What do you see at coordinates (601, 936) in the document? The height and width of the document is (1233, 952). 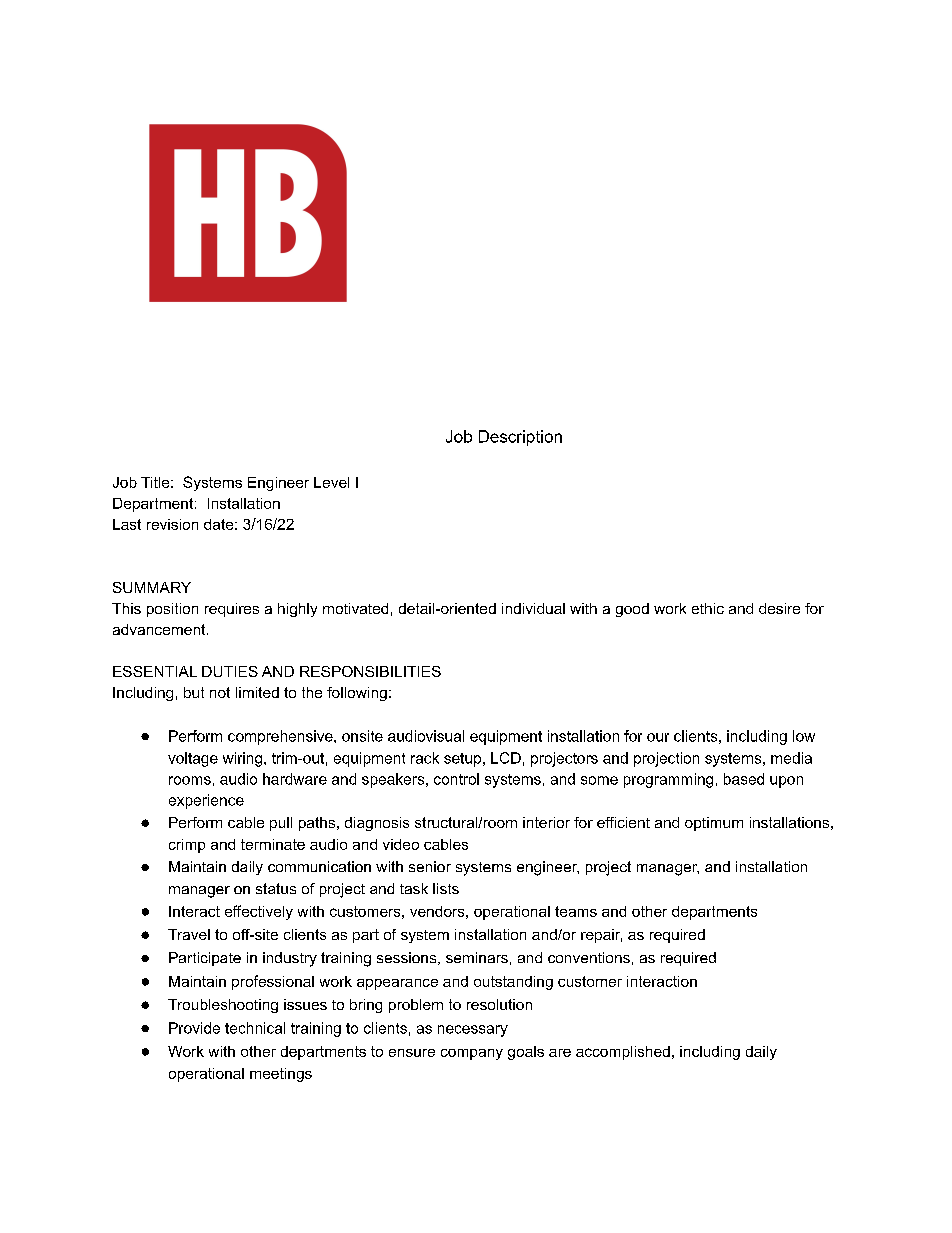 I see `repair` at bounding box center [601, 936].
